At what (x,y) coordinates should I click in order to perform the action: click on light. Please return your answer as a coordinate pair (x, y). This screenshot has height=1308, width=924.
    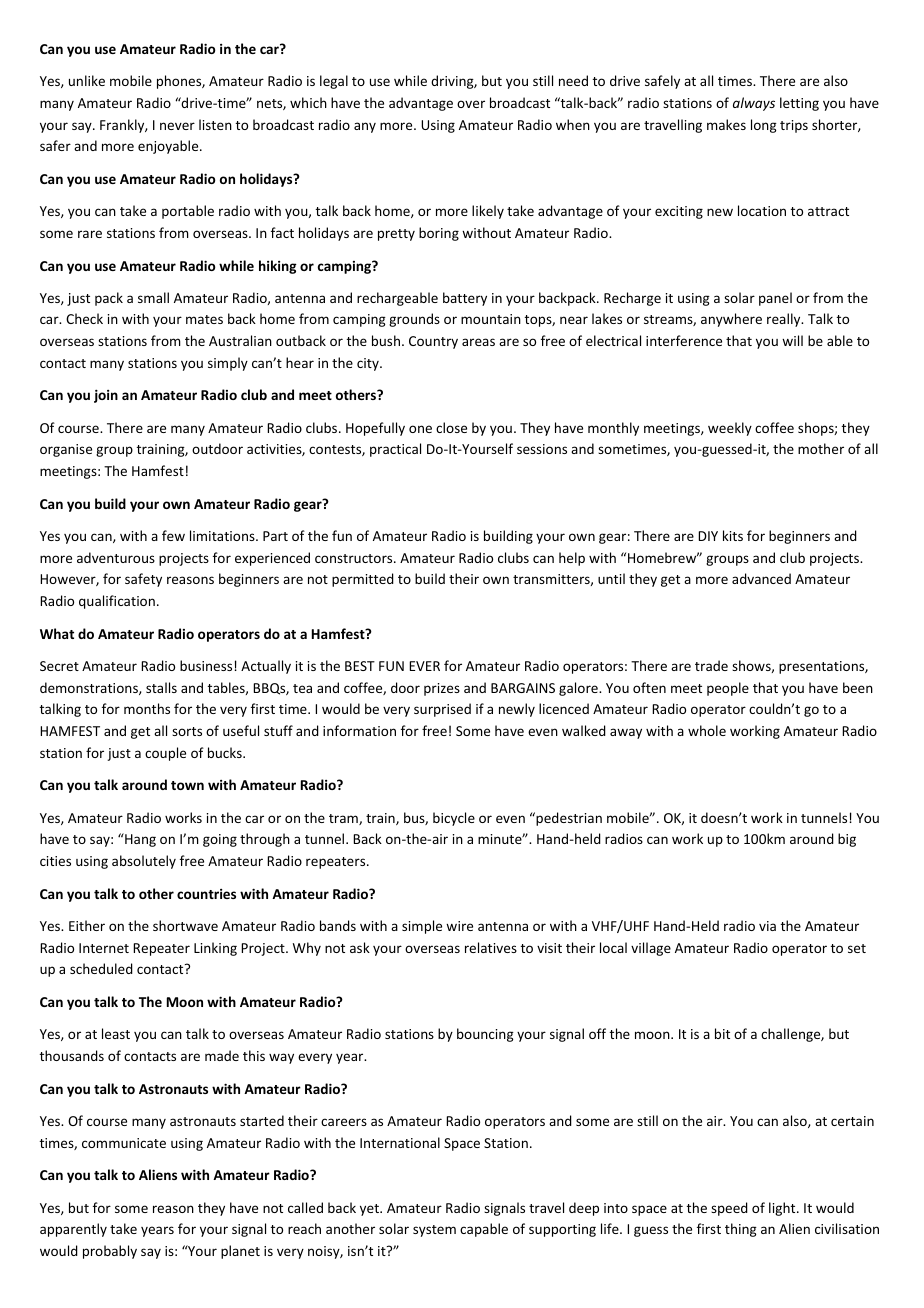
    Looking at the image, I should click on (783, 1209).
